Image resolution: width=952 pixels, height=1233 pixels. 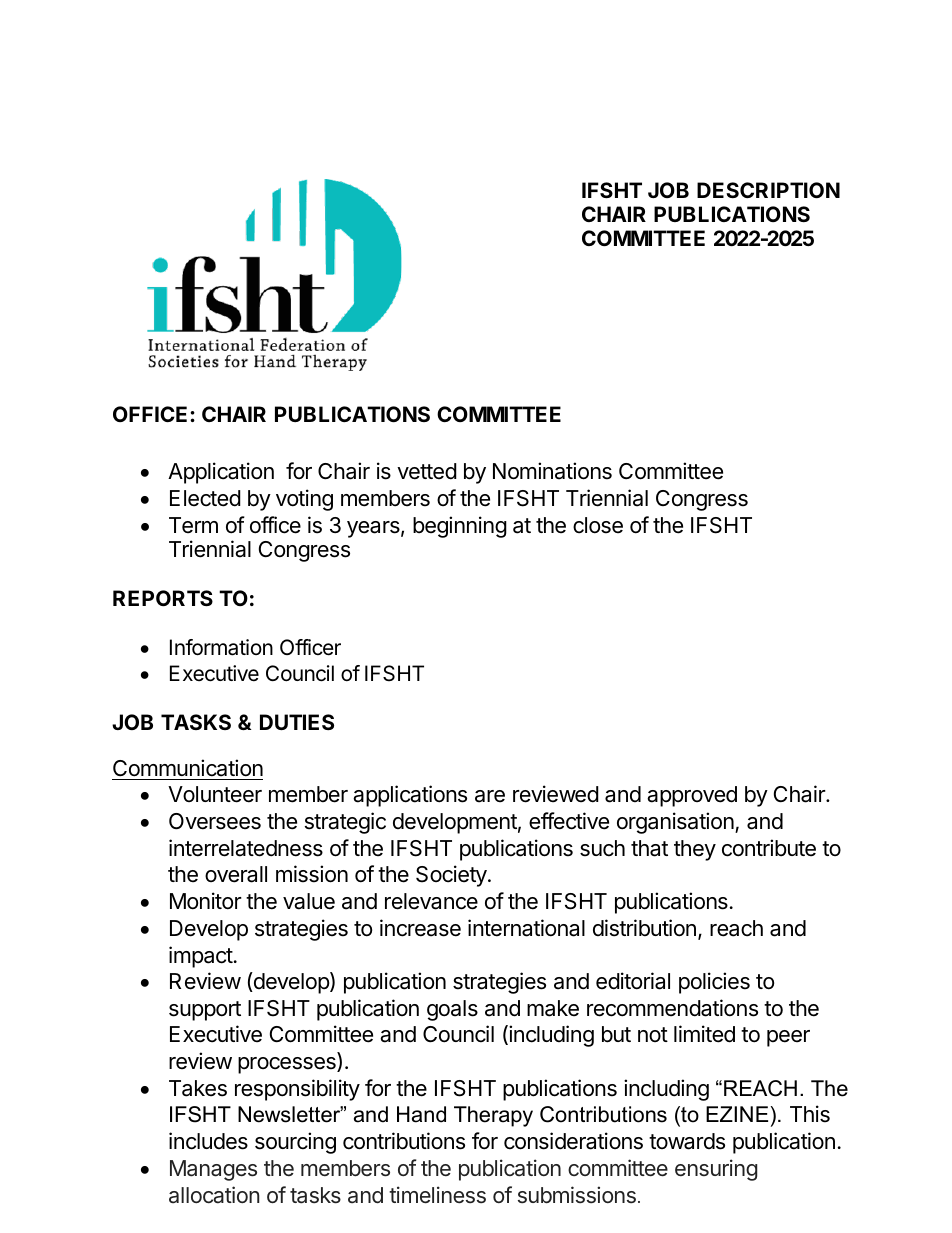 I want to click on DESCRIPTION, so click(x=768, y=190).
